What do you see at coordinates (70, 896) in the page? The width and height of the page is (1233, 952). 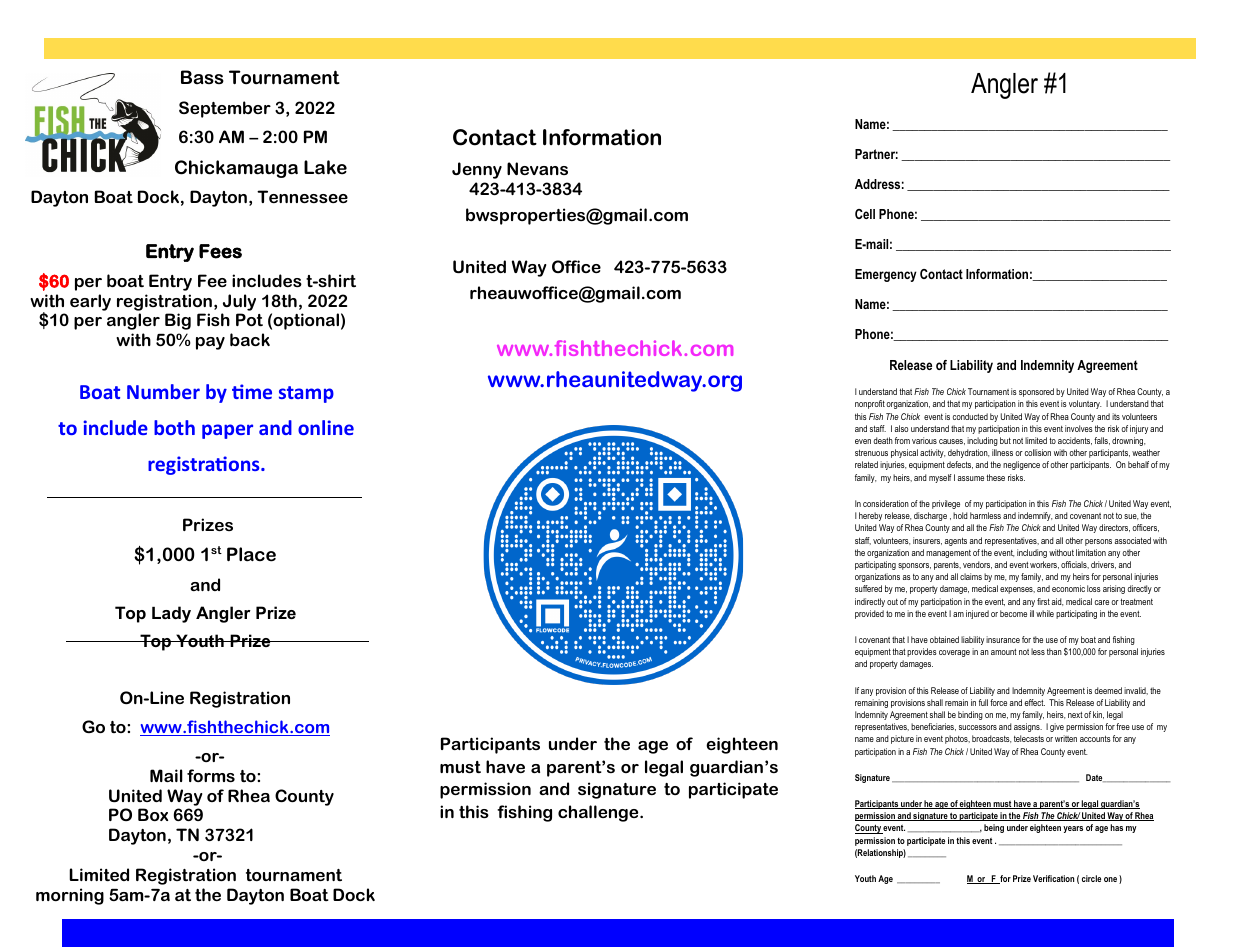 I see `morning` at bounding box center [70, 896].
